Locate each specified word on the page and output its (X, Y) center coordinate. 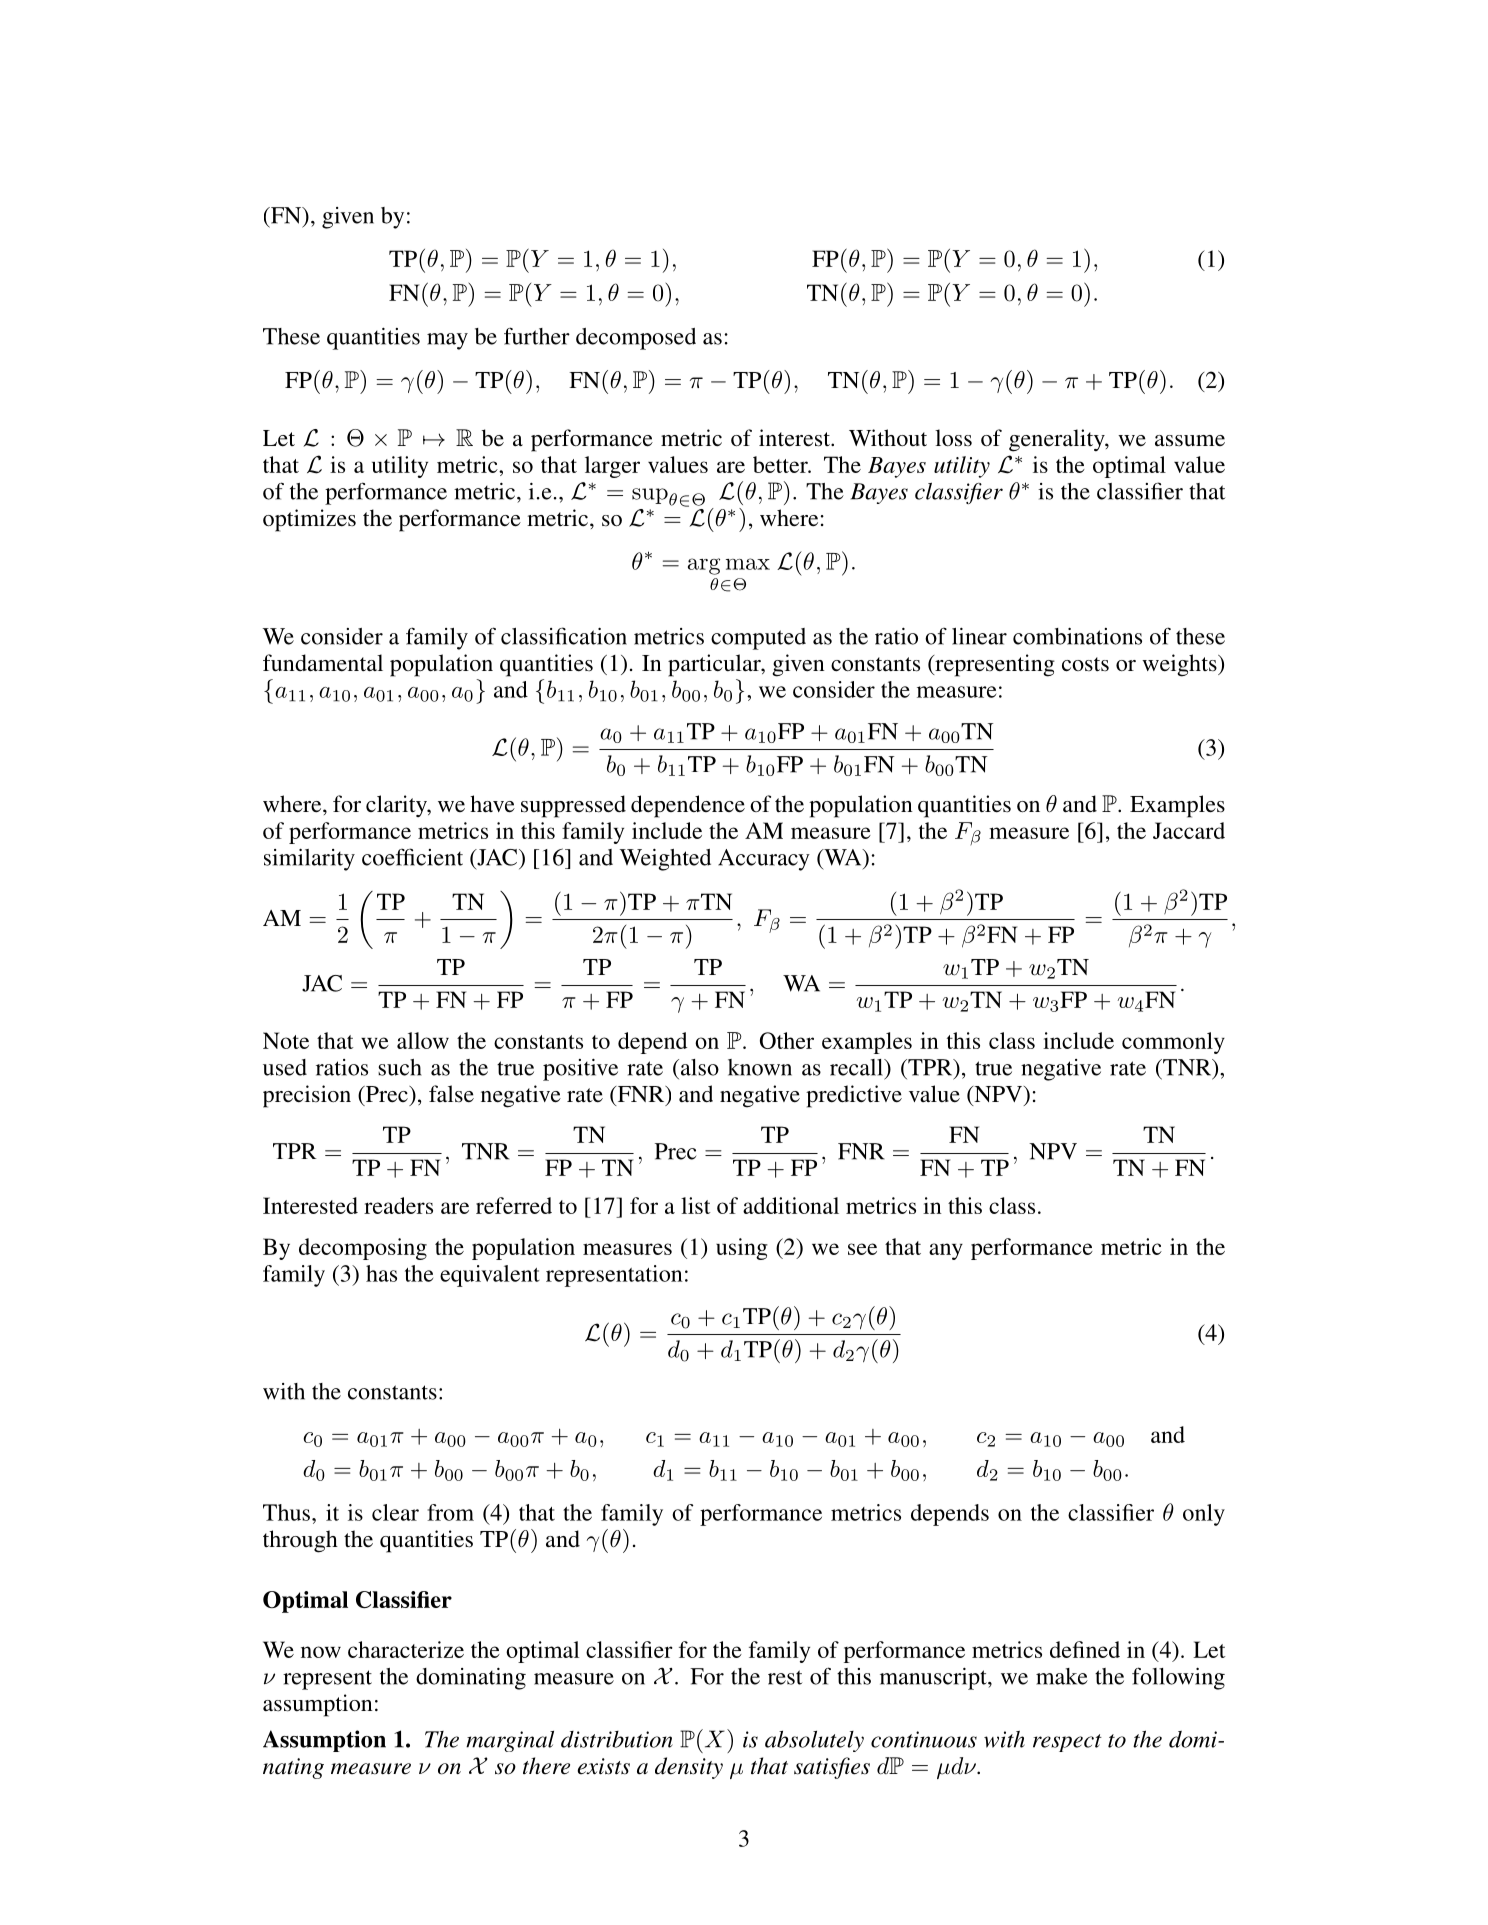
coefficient (412, 857)
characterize (406, 1649)
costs (1085, 664)
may (447, 341)
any (946, 1251)
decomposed (636, 339)
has (381, 1273)
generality (1058, 440)
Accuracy (764, 860)
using (742, 1249)
